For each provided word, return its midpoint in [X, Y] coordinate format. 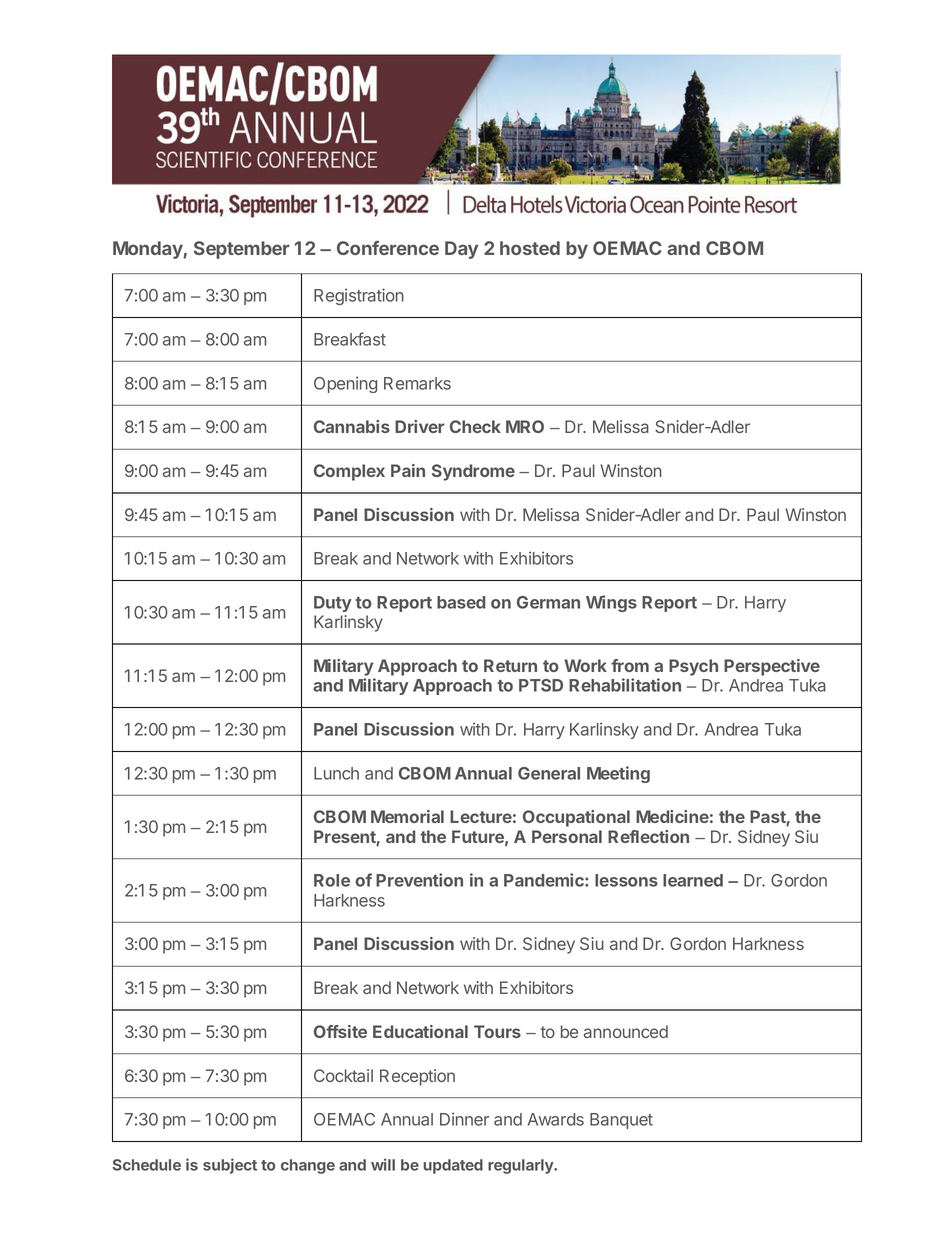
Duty [333, 604]
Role [332, 880]
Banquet [621, 1121]
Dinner [464, 1119]
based [461, 602]
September [242, 250]
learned [693, 880]
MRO [525, 426]
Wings [611, 603]
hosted [530, 248]
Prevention [419, 880]
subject [230, 1166]
